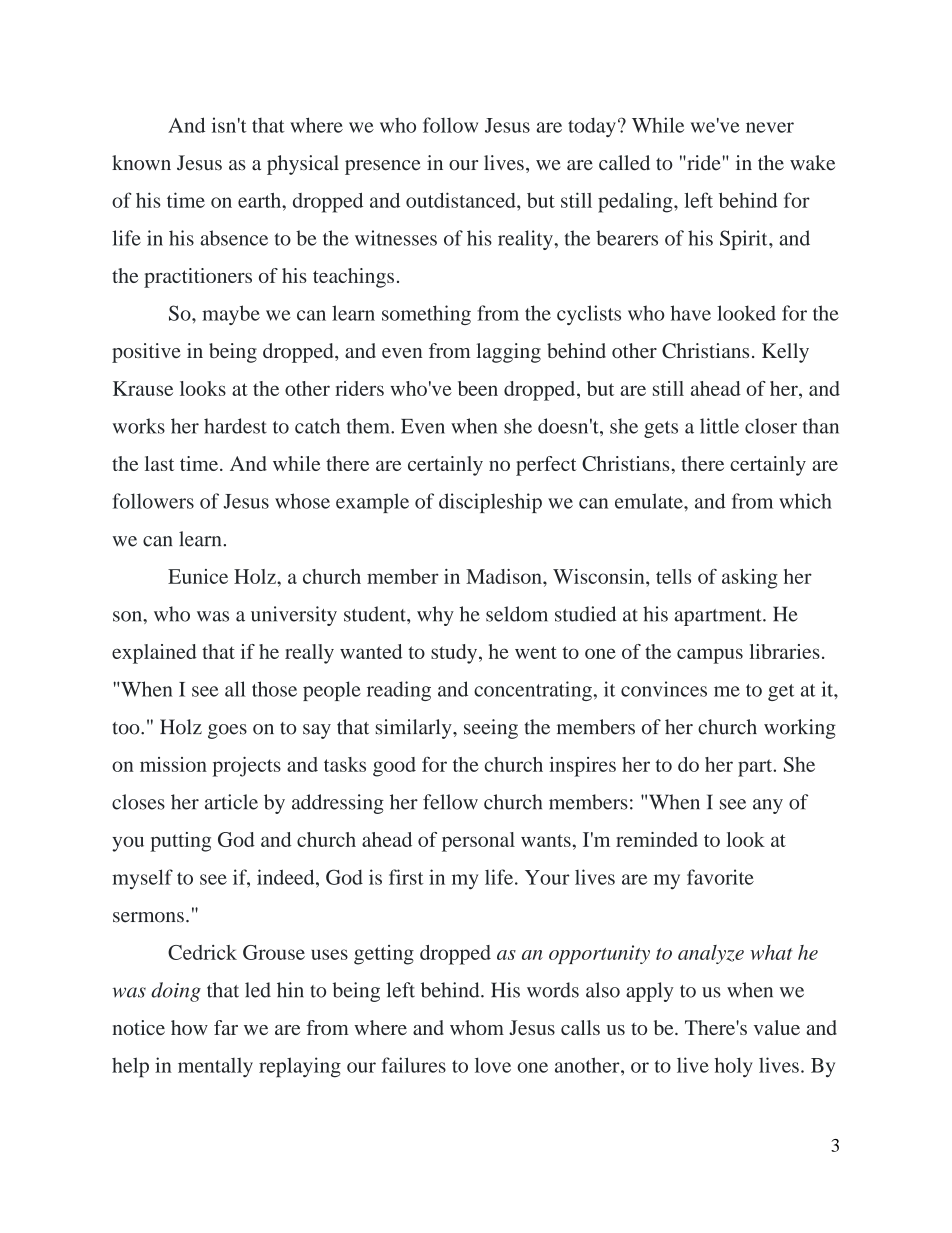  I want to click on Krause, so click(143, 388).
